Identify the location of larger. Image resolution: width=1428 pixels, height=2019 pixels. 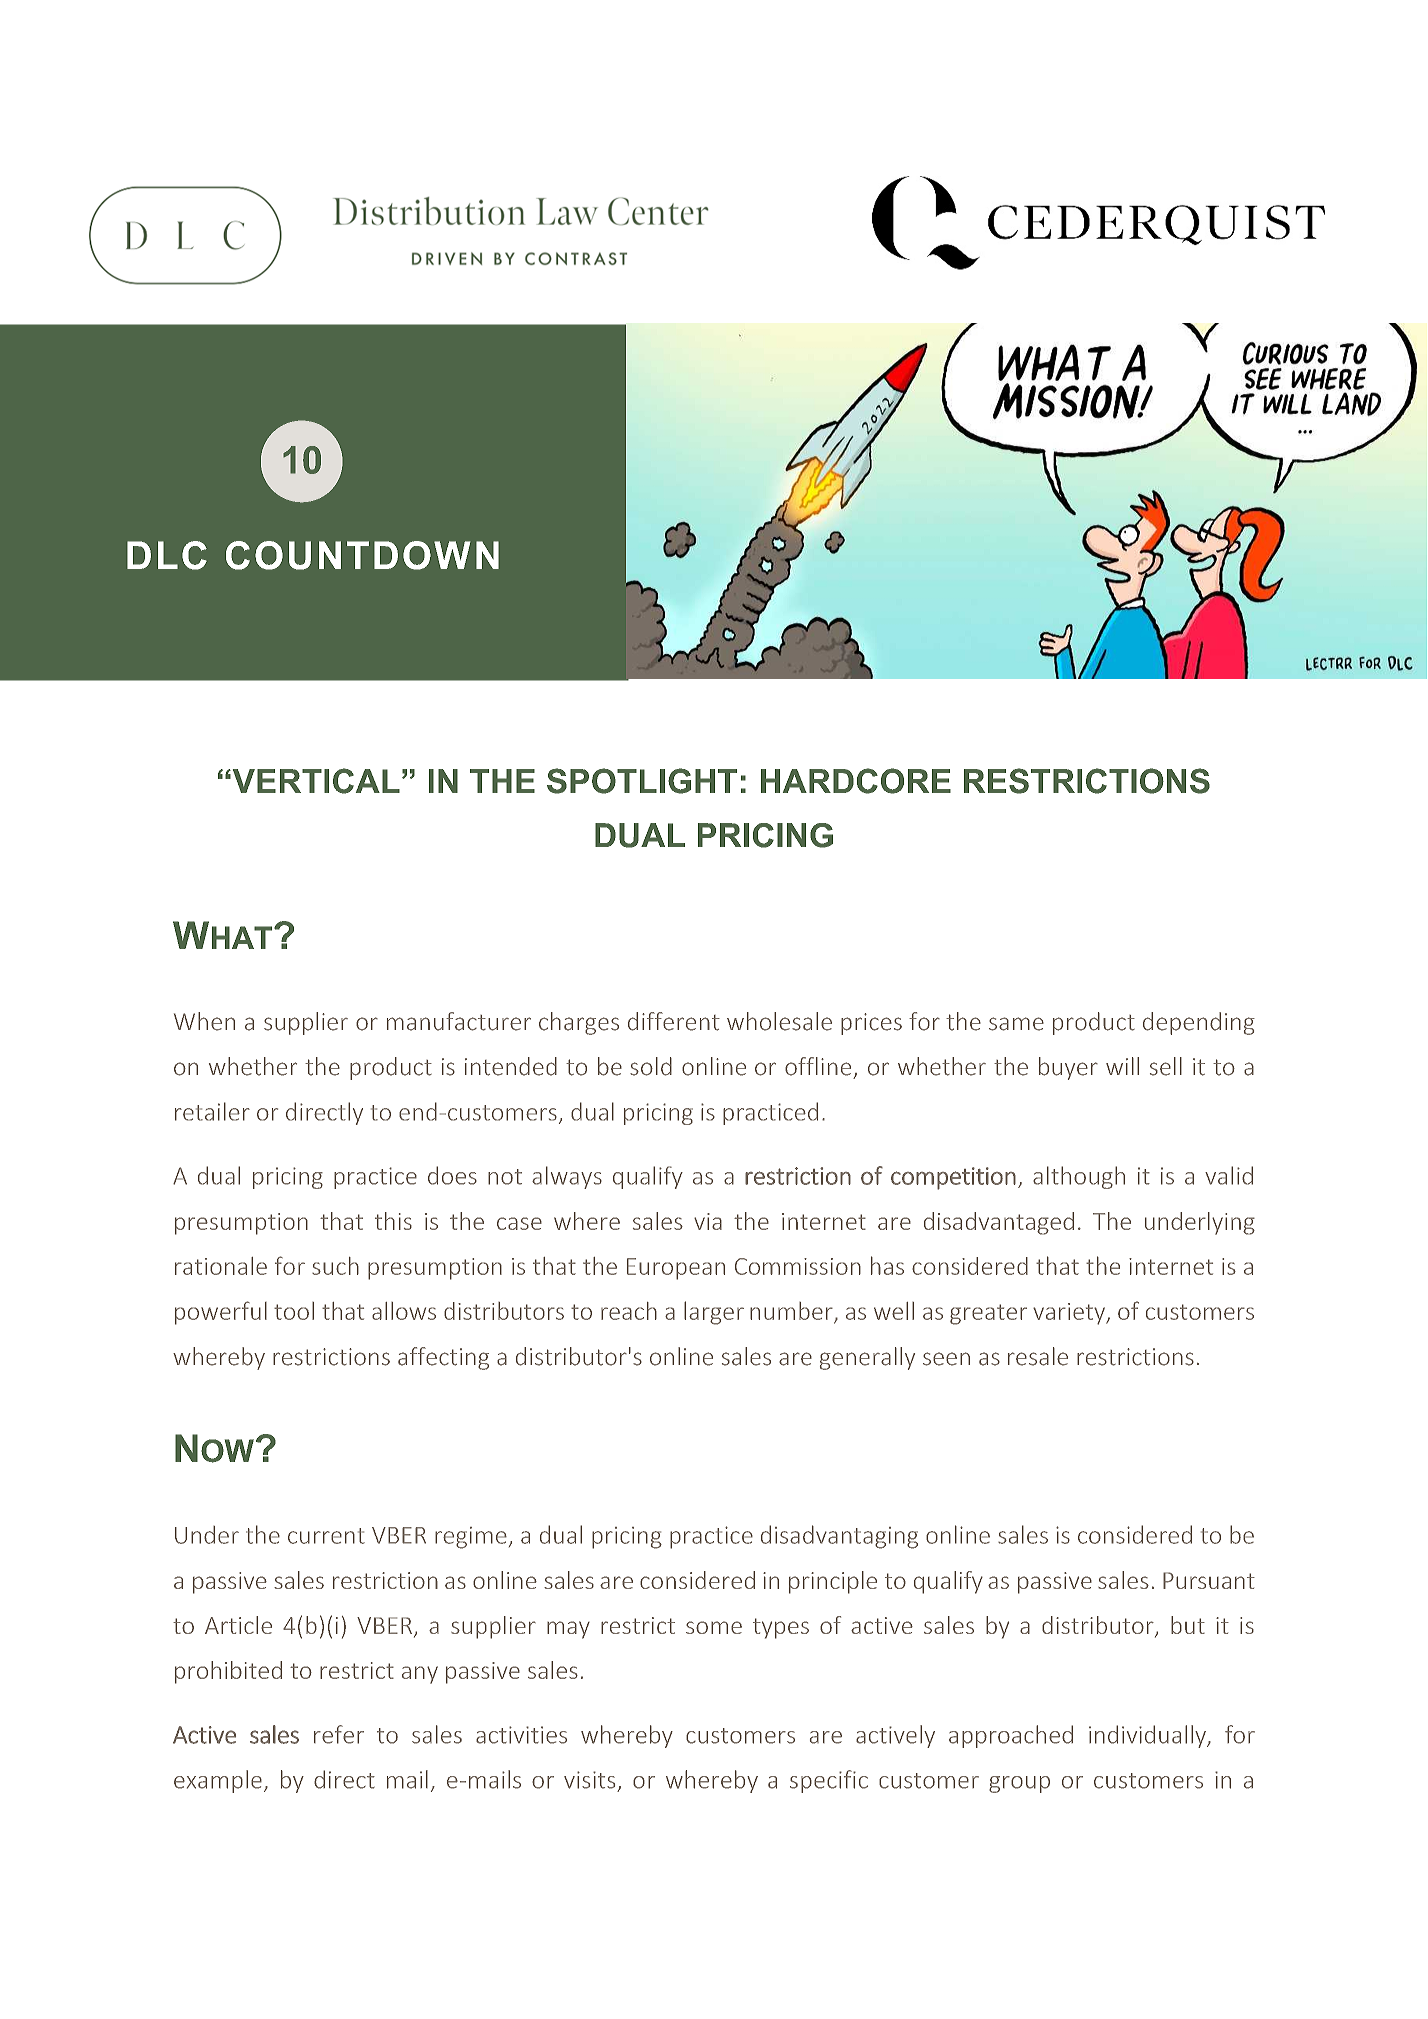
(714, 1313).
